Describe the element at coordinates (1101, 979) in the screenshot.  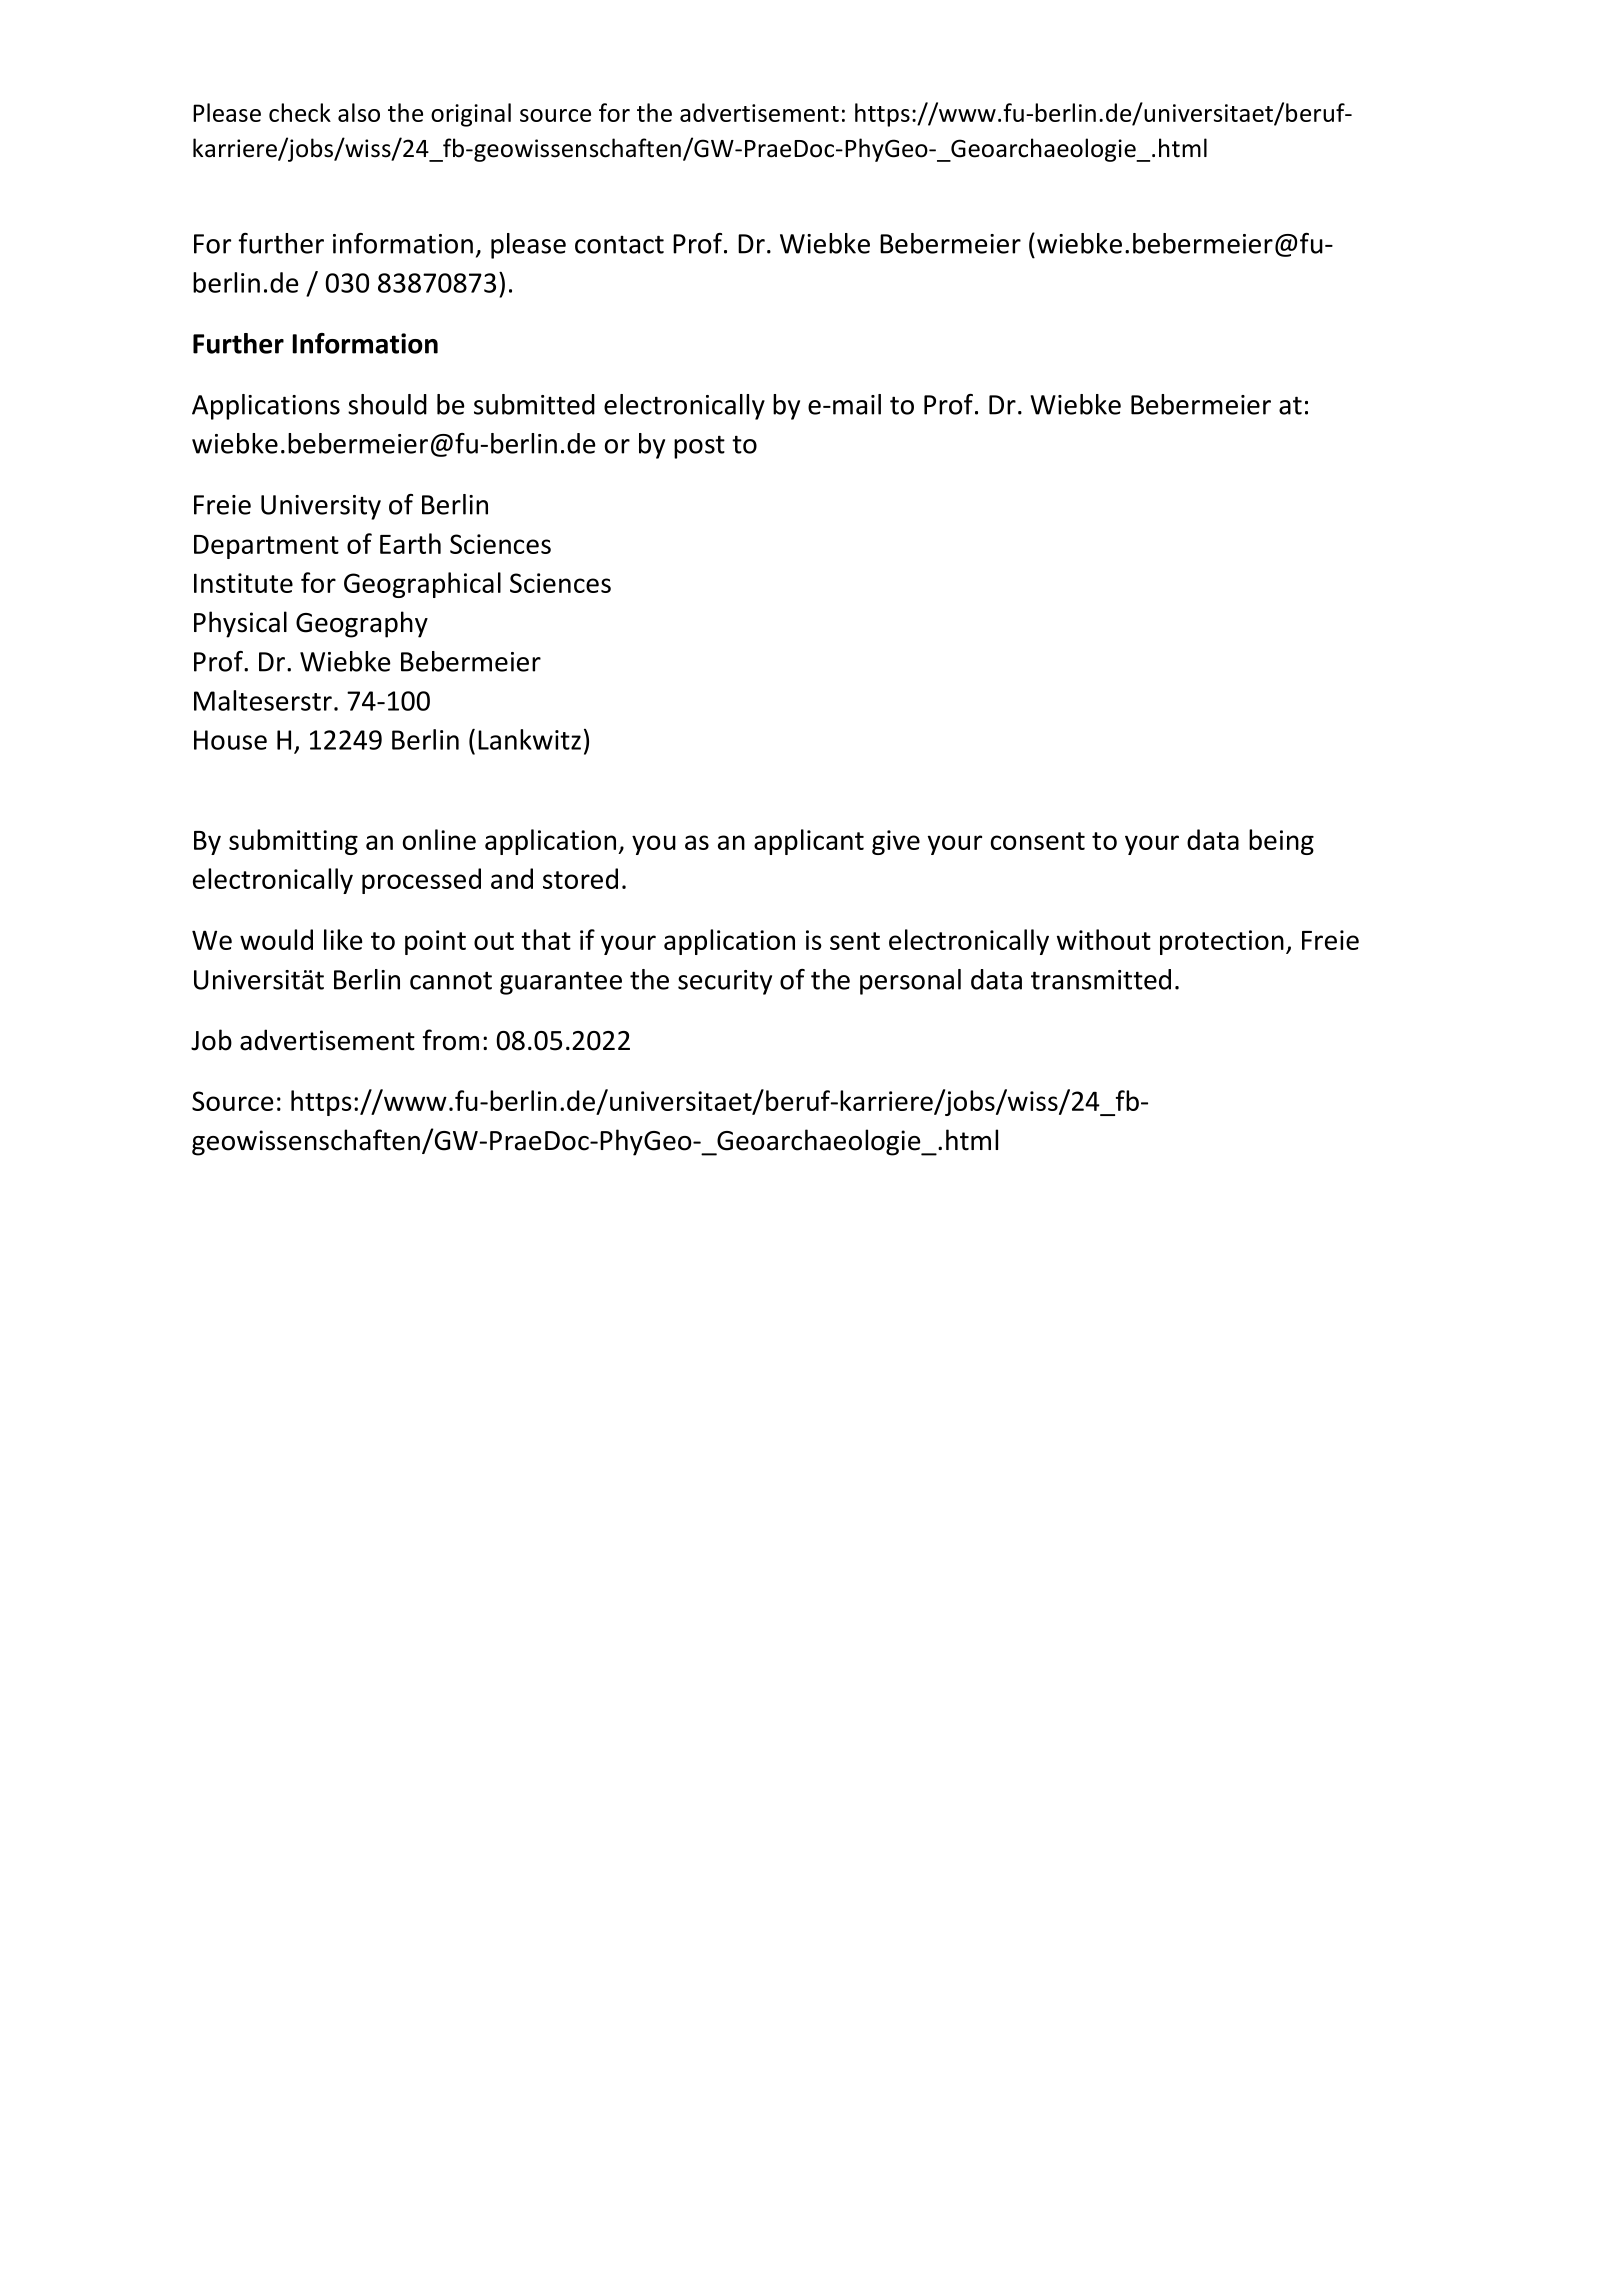
I see `transmitted` at that location.
